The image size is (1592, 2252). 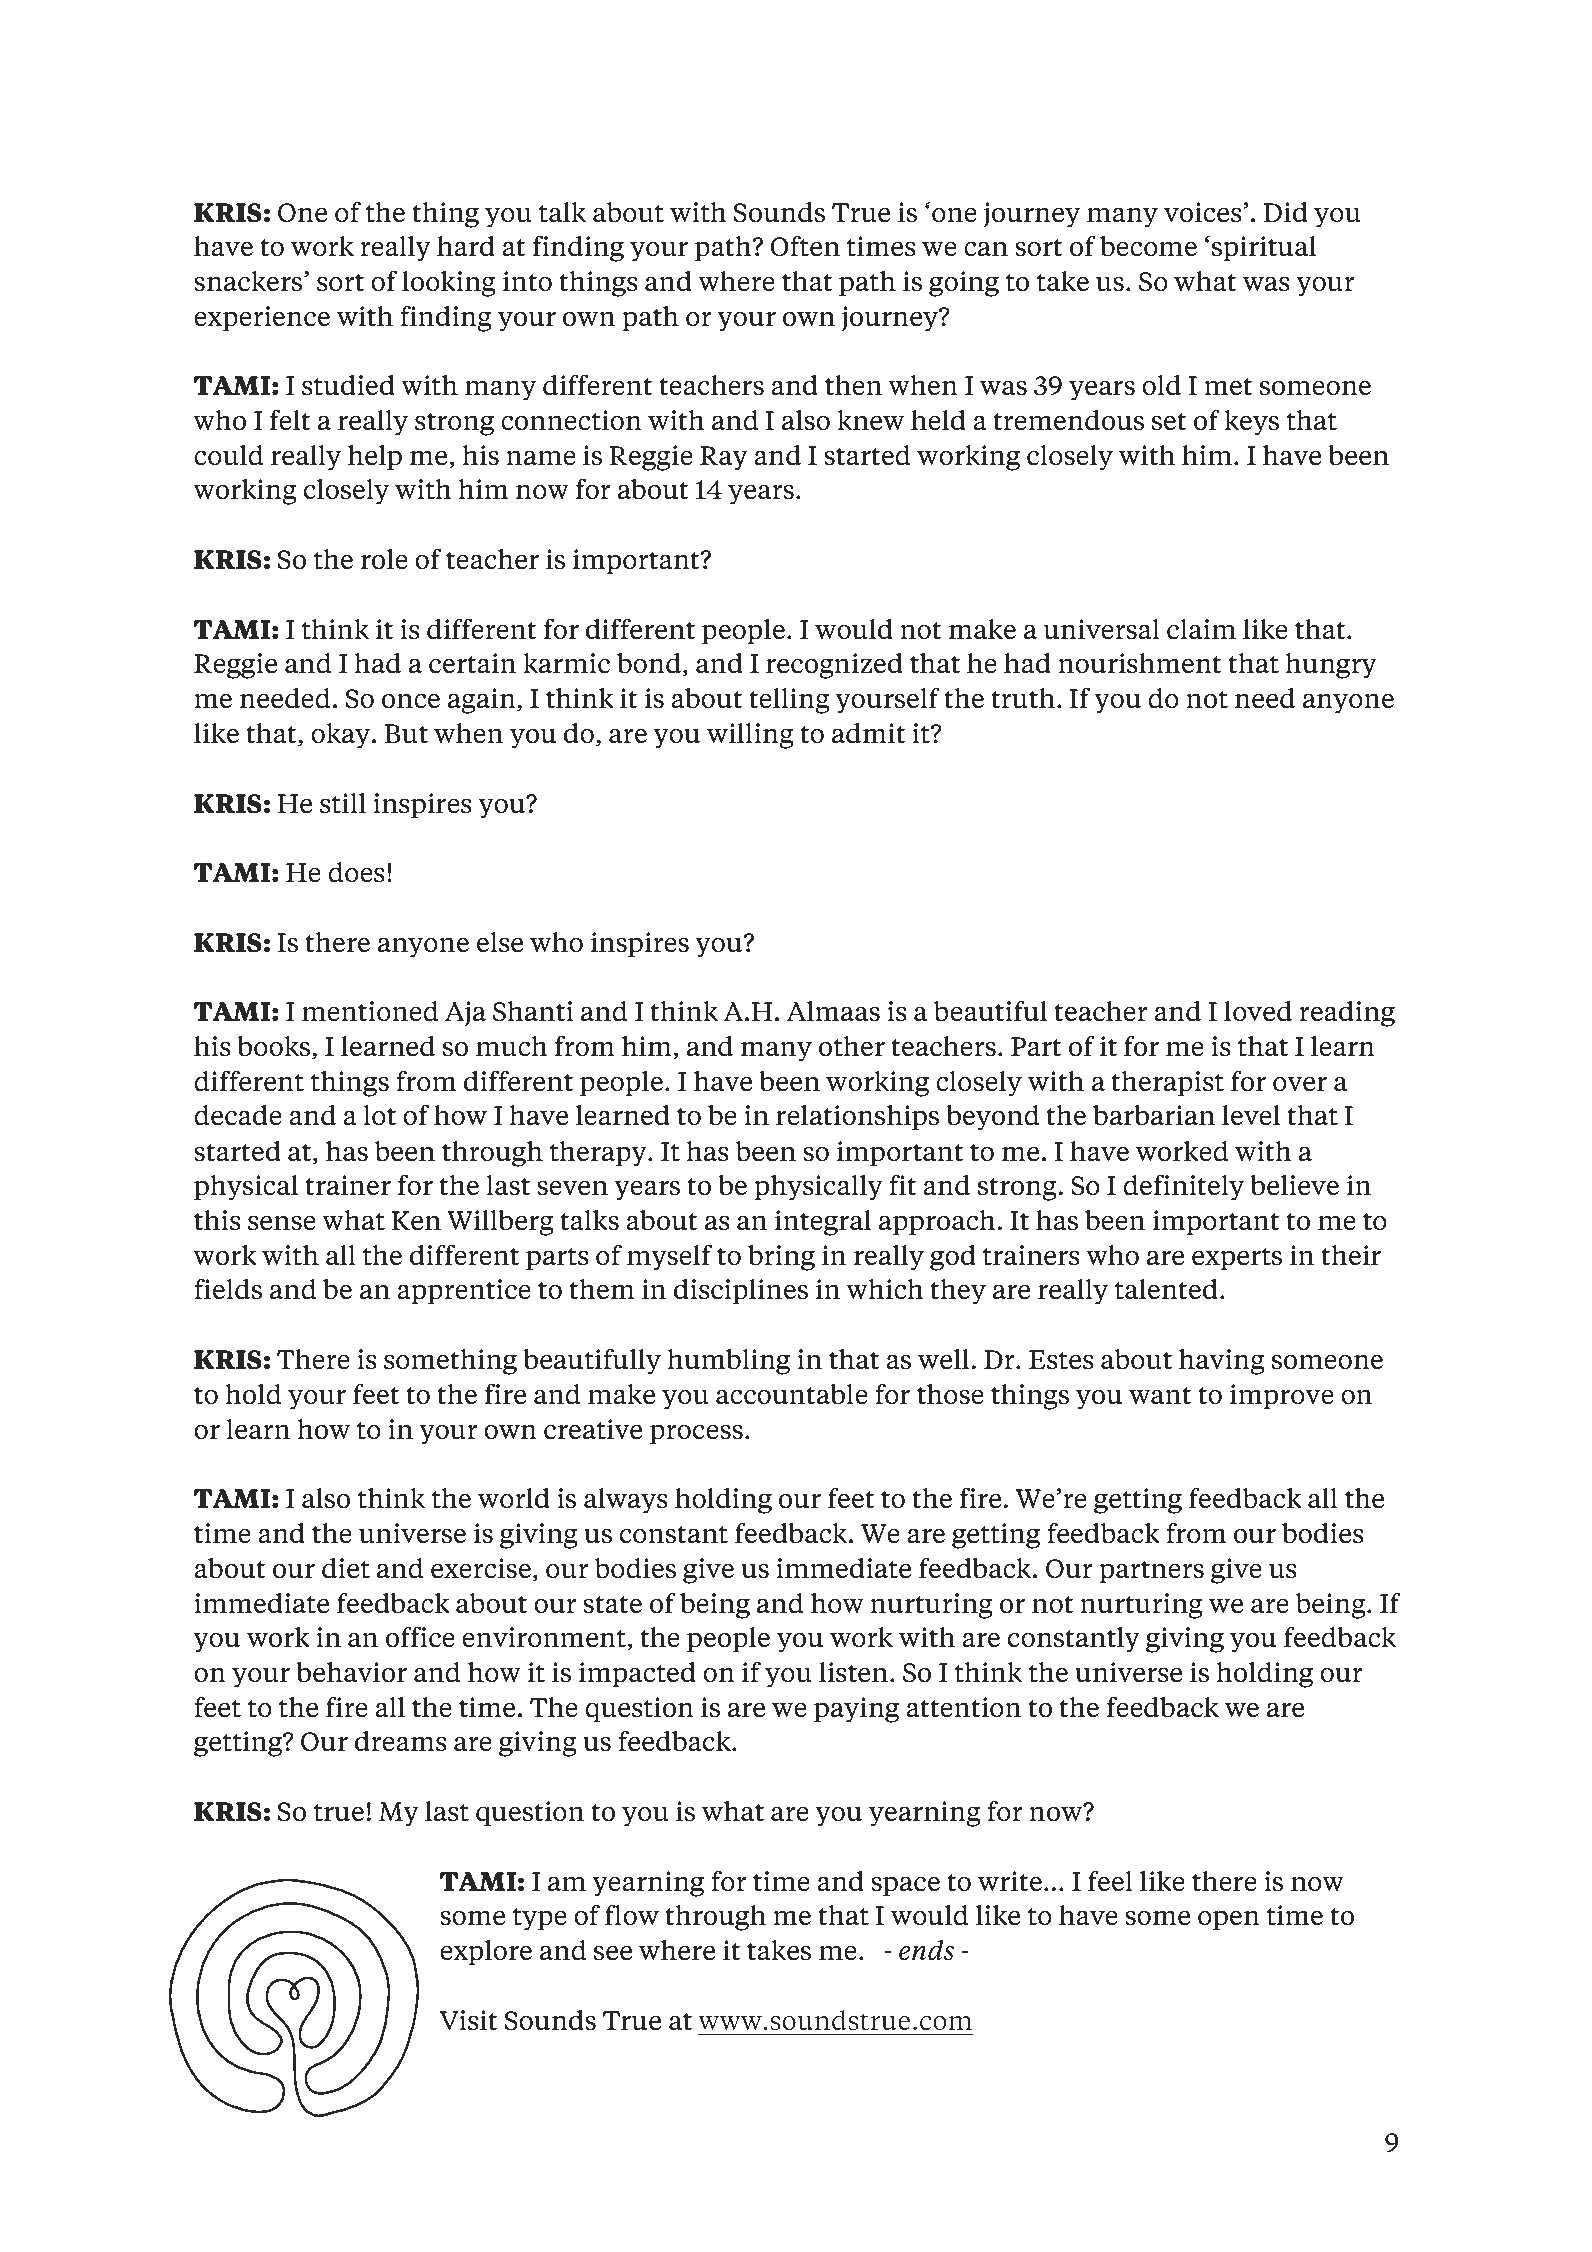 What do you see at coordinates (792, 1394) in the screenshot?
I see `accountable` at bounding box center [792, 1394].
